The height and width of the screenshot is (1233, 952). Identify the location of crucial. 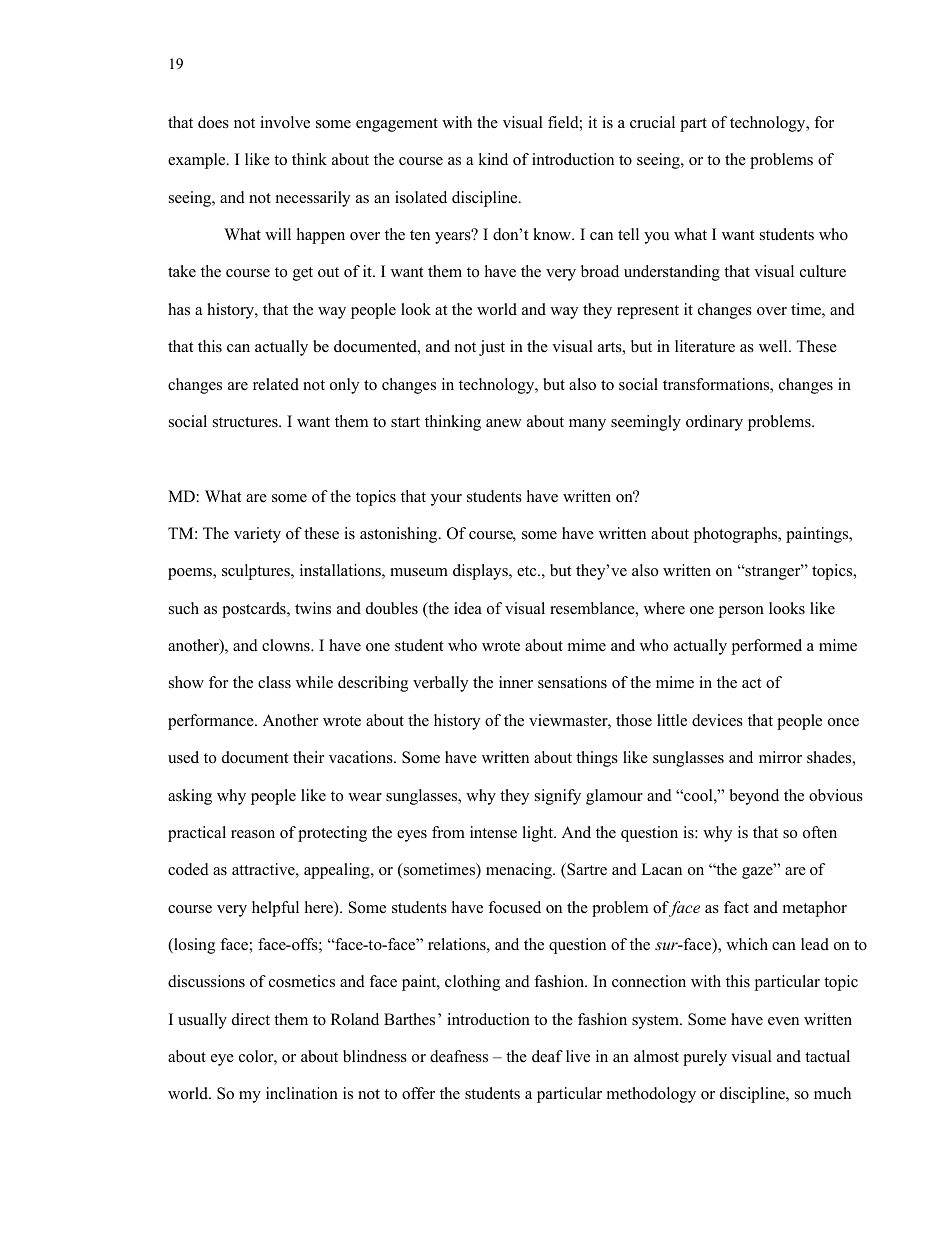
(652, 122).
